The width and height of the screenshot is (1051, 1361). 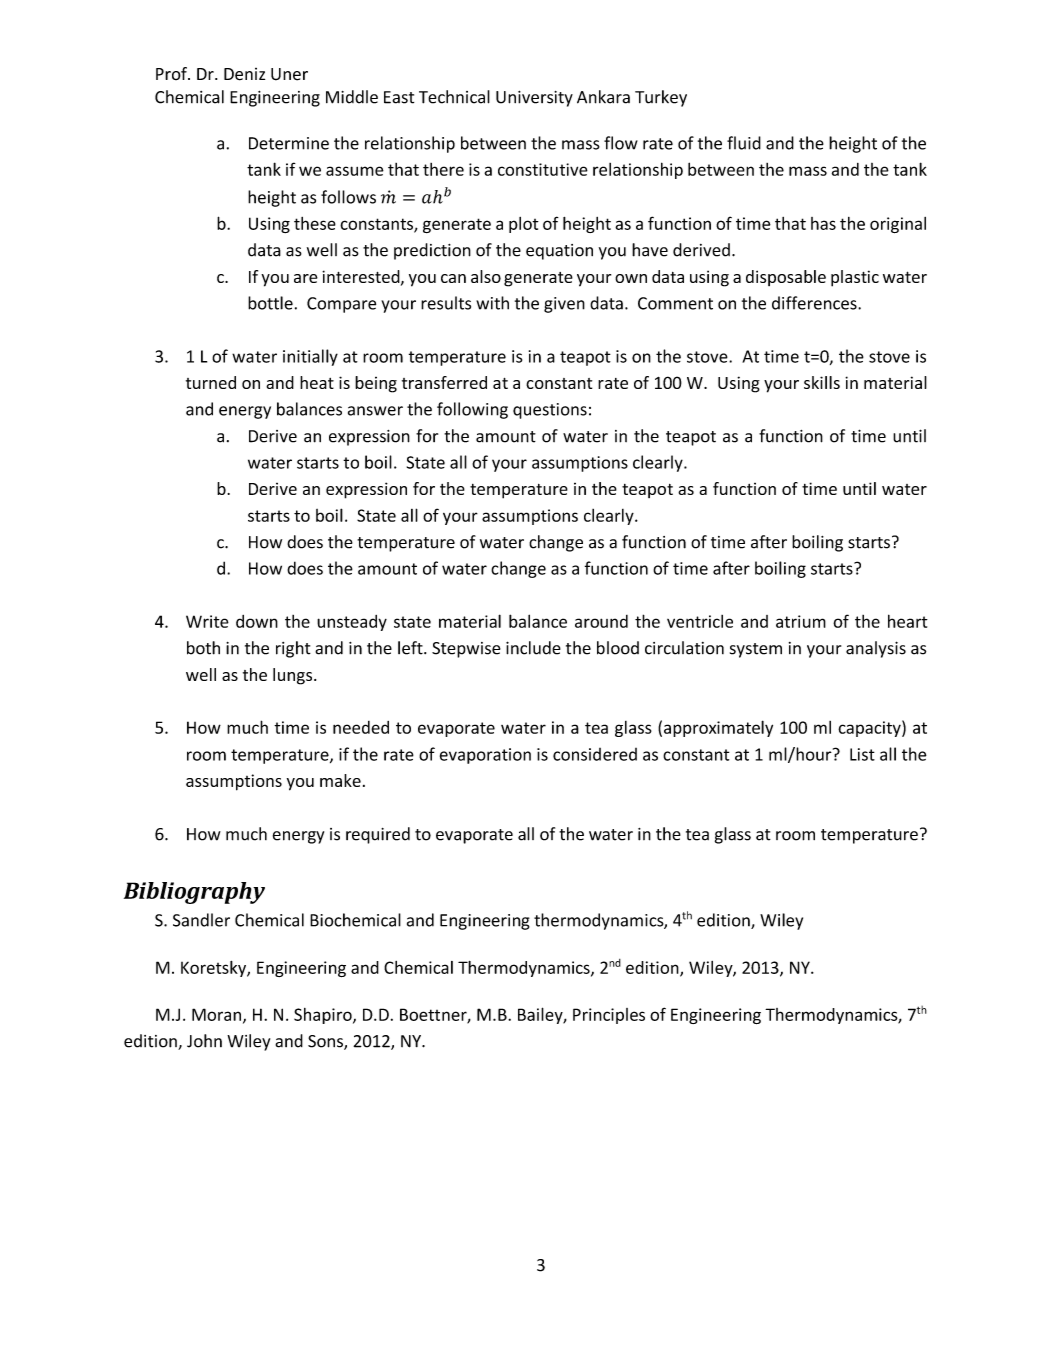 What do you see at coordinates (244, 74) in the screenshot?
I see `Deniz` at bounding box center [244, 74].
